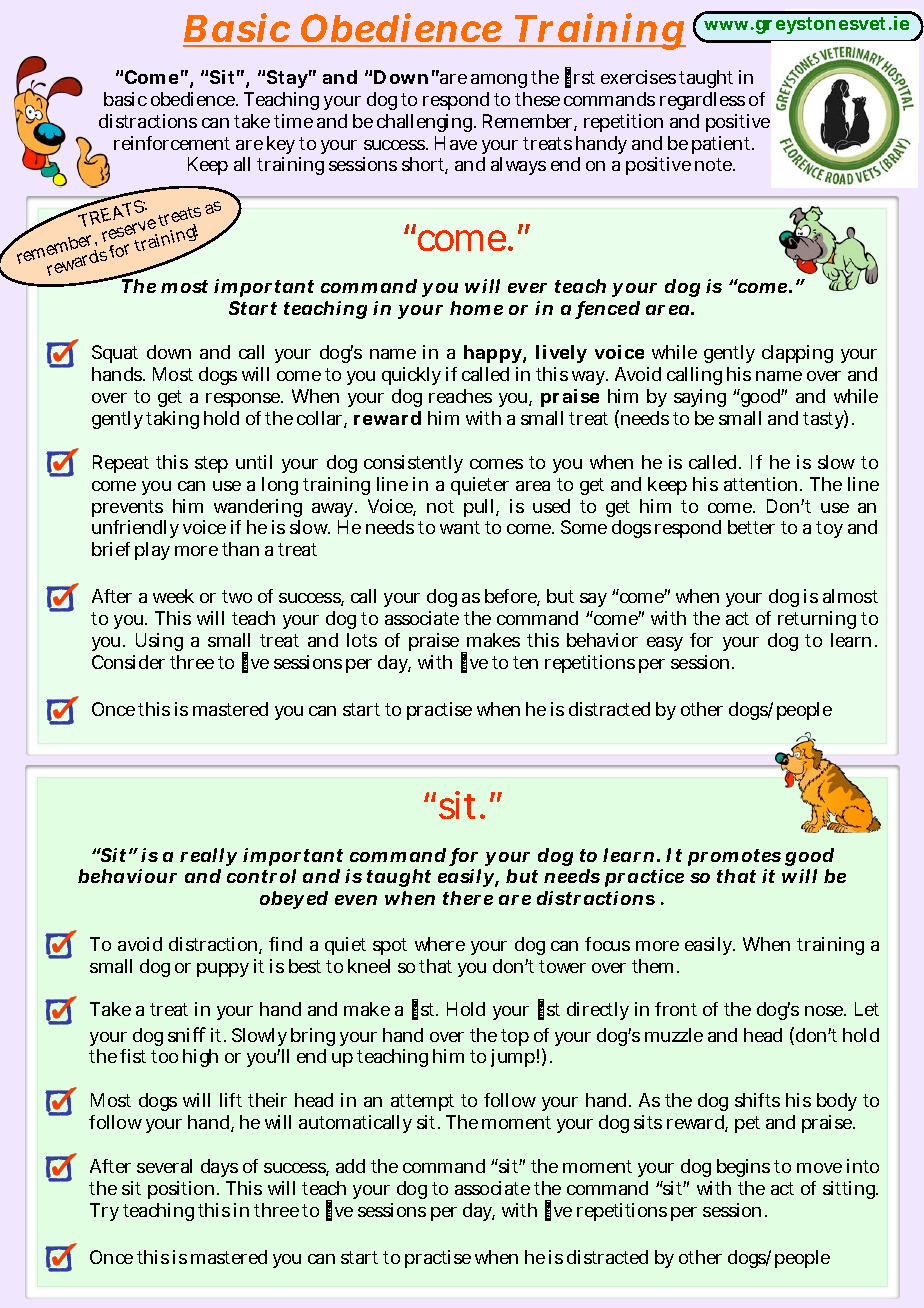  I want to click on among, so click(499, 81).
